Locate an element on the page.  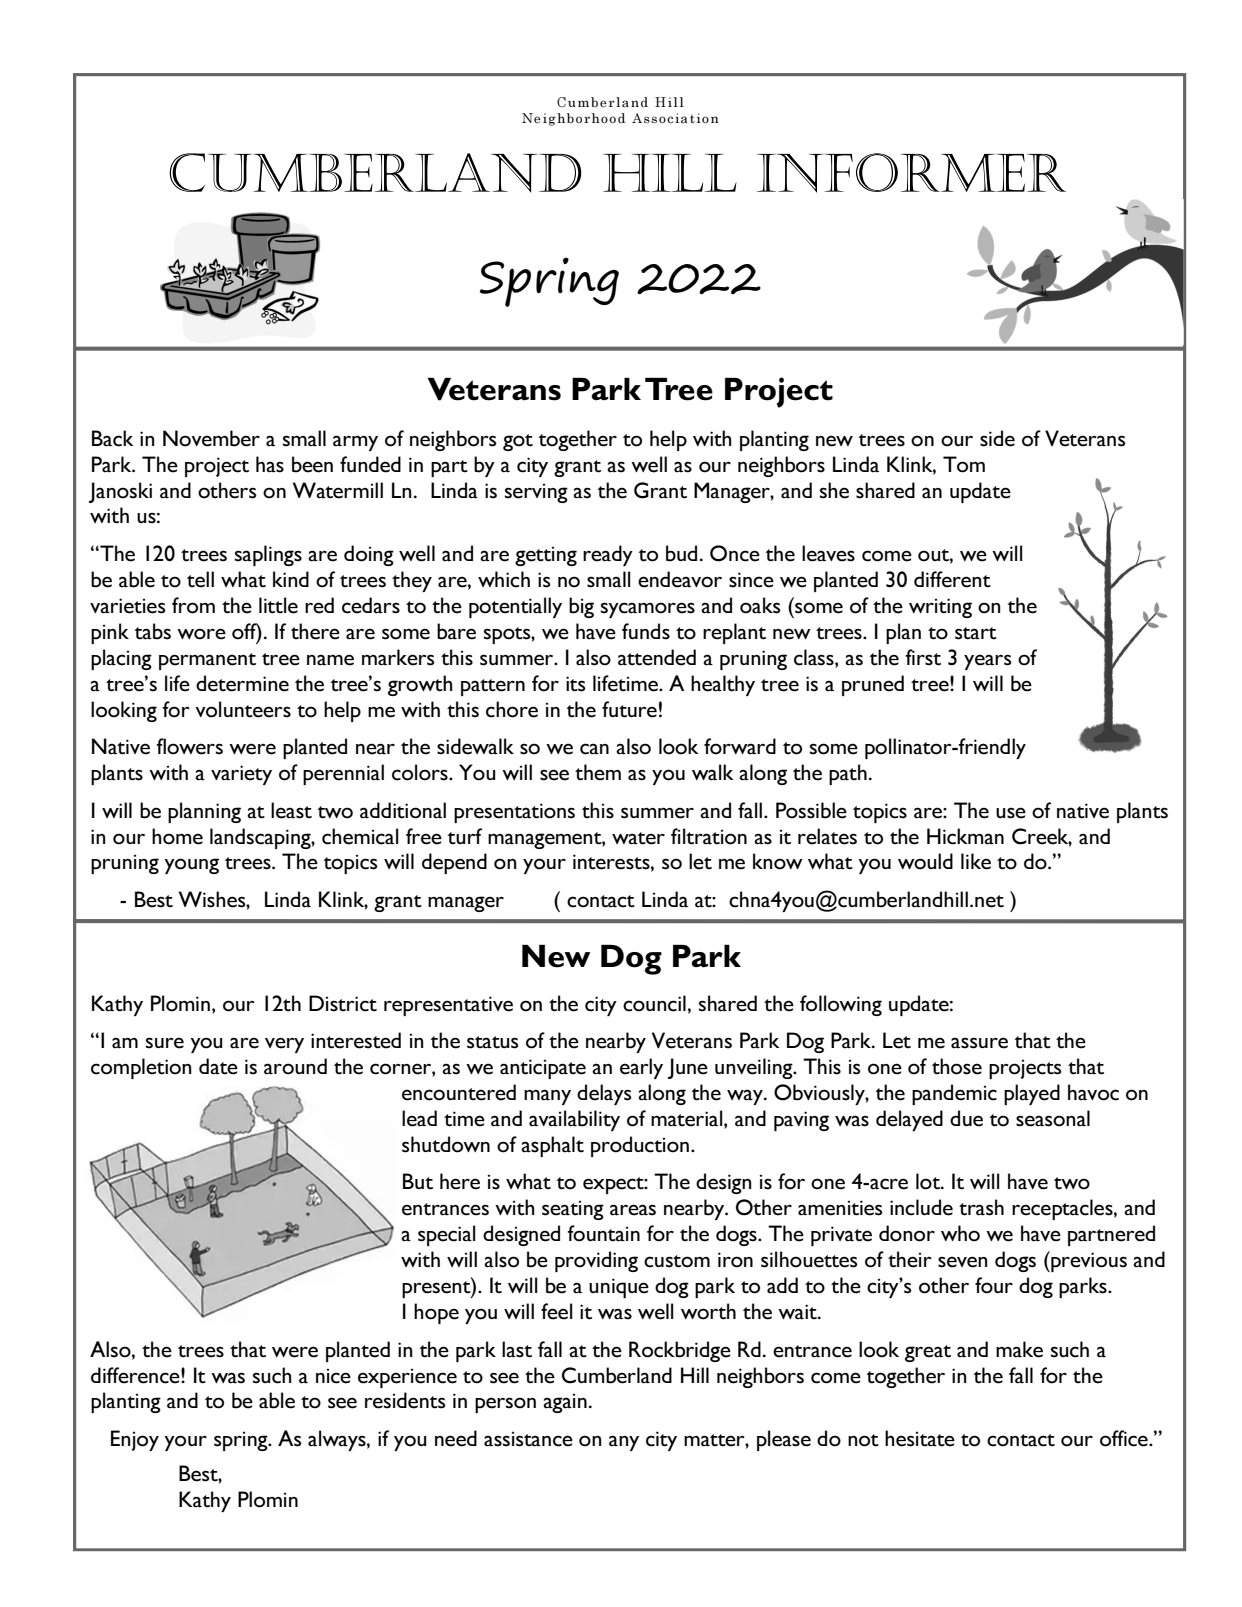
again is located at coordinates (565, 1403).
